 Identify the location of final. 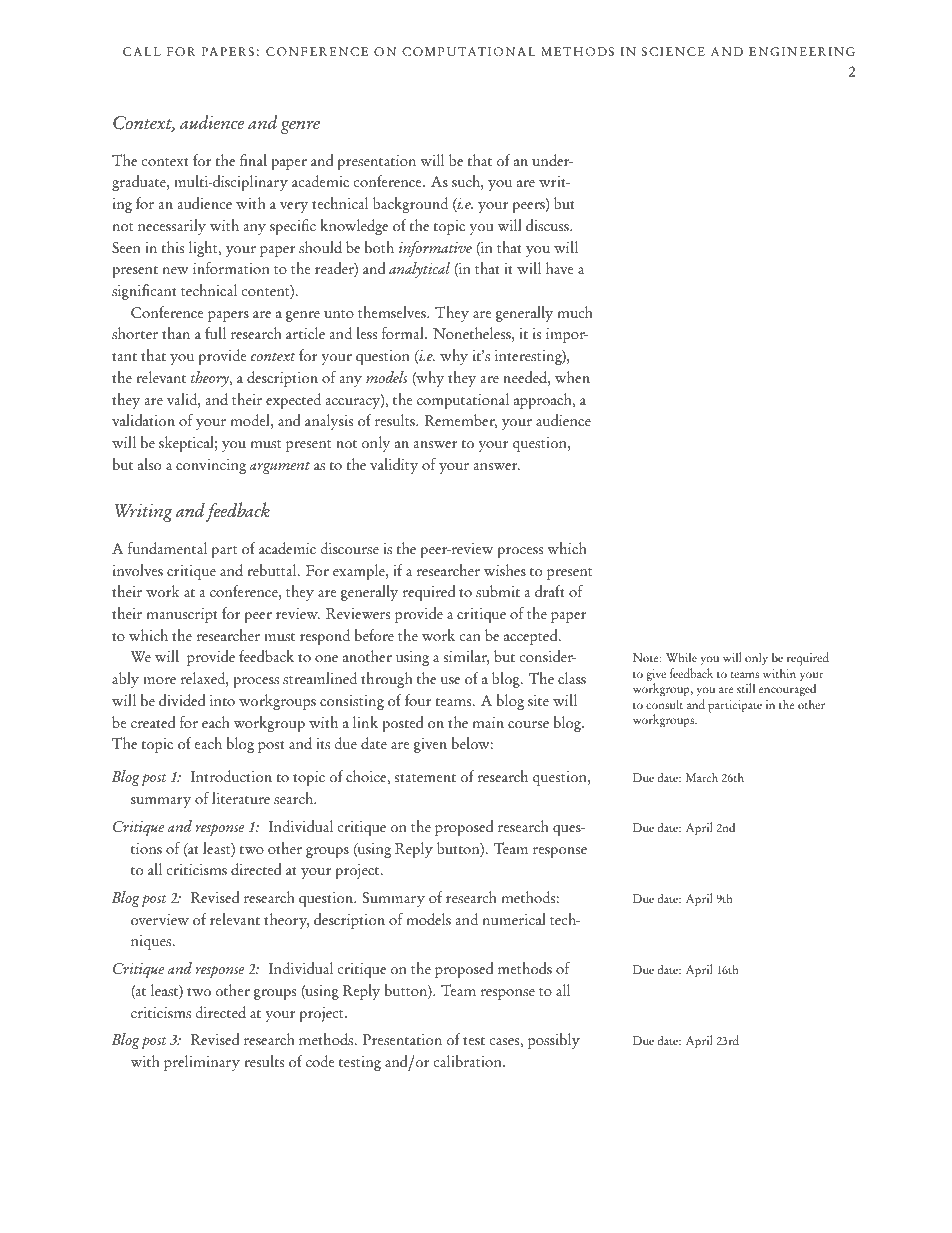
(253, 160).
